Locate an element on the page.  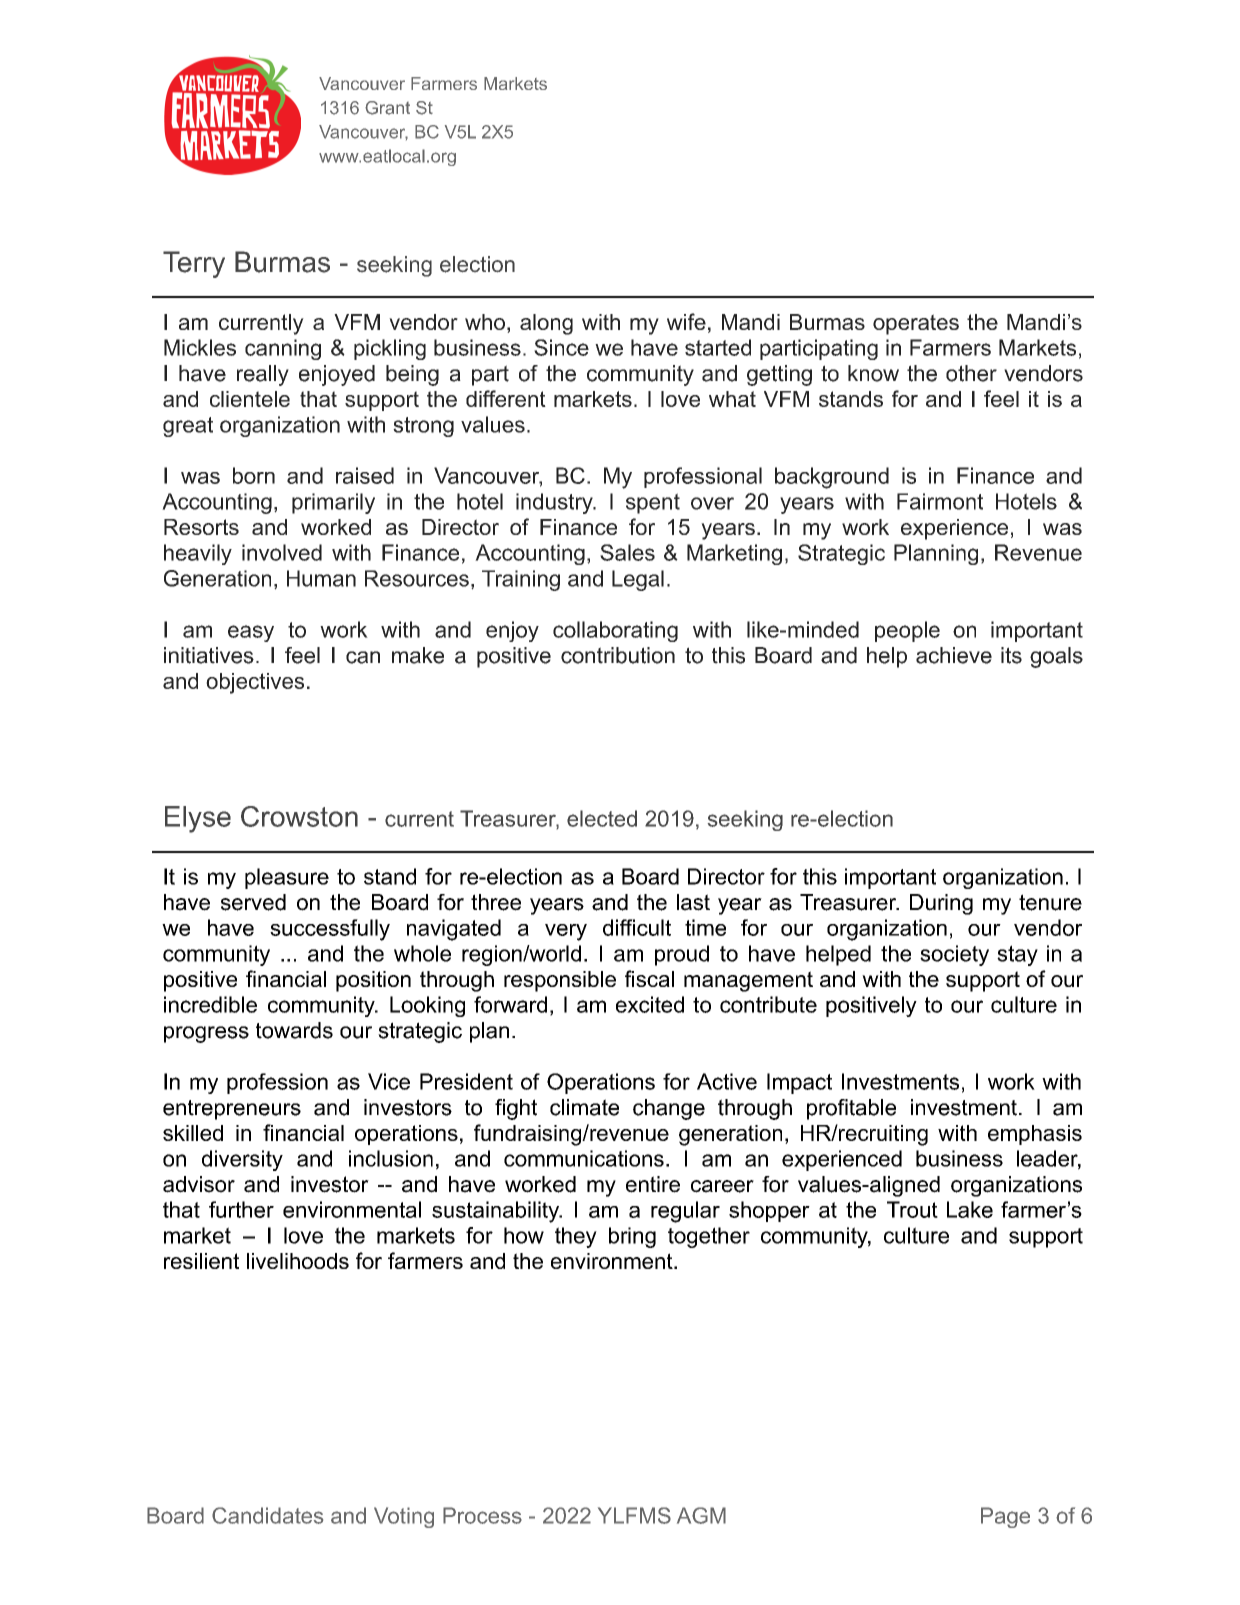
towards is located at coordinates (294, 1030).
